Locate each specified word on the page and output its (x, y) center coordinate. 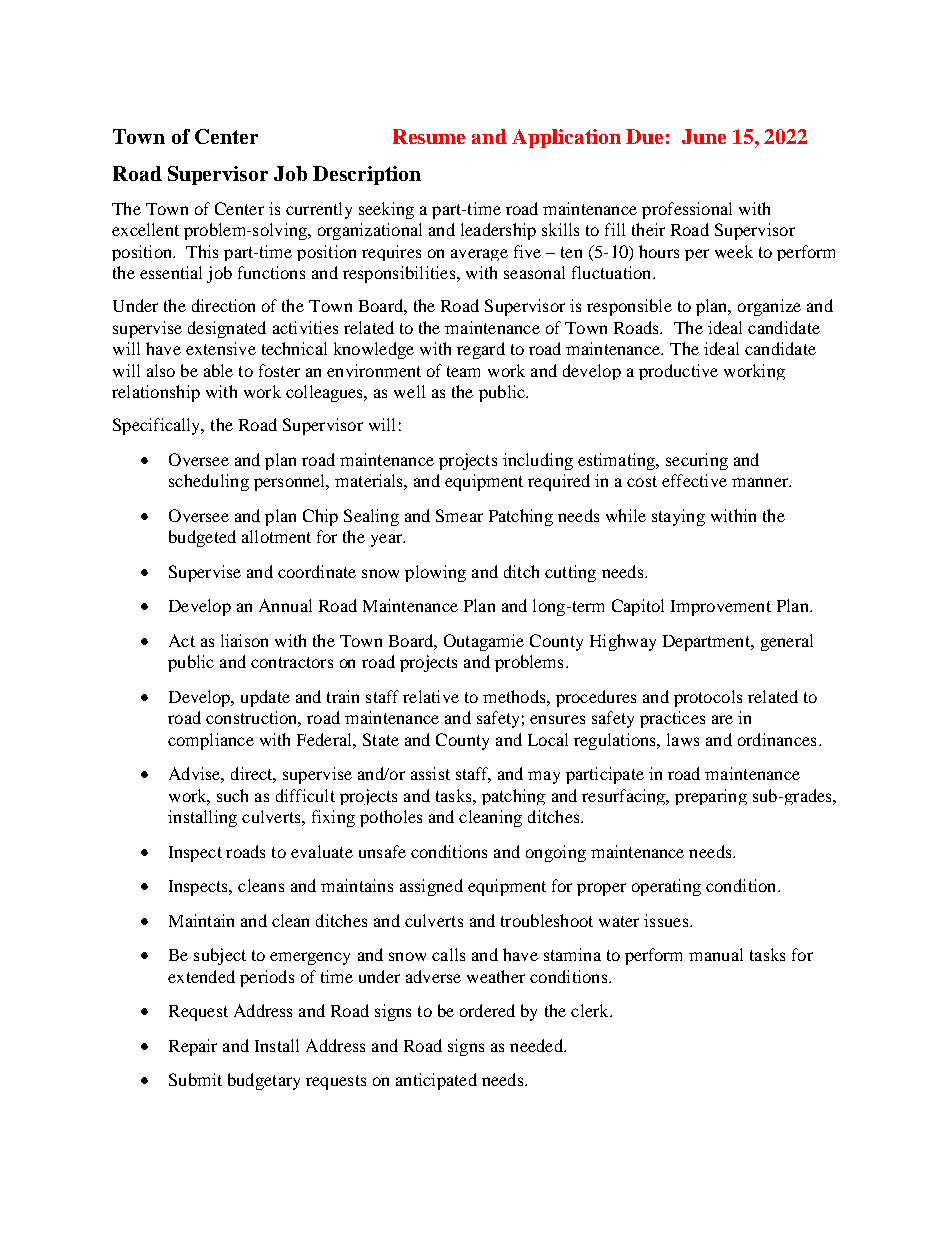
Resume (429, 136)
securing (697, 461)
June (704, 136)
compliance (211, 741)
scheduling (209, 482)
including (538, 461)
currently (319, 210)
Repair (193, 1047)
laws (683, 739)
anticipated (436, 1081)
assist (430, 773)
